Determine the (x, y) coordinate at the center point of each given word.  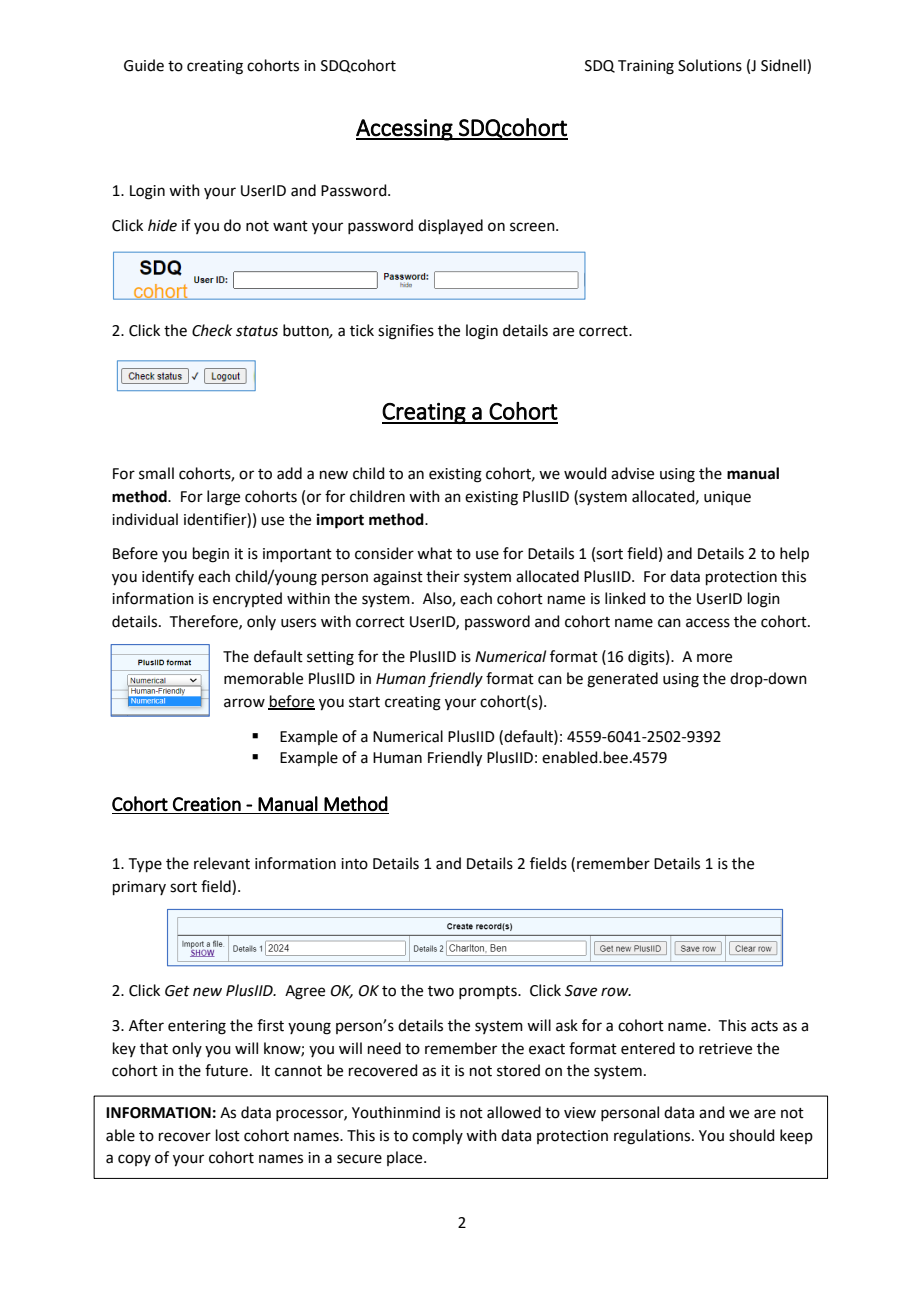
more (714, 658)
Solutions (710, 65)
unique (727, 498)
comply (437, 1136)
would (585, 473)
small (156, 473)
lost (228, 1135)
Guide (144, 65)
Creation (207, 804)
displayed (450, 226)
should (752, 1135)
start (364, 702)
